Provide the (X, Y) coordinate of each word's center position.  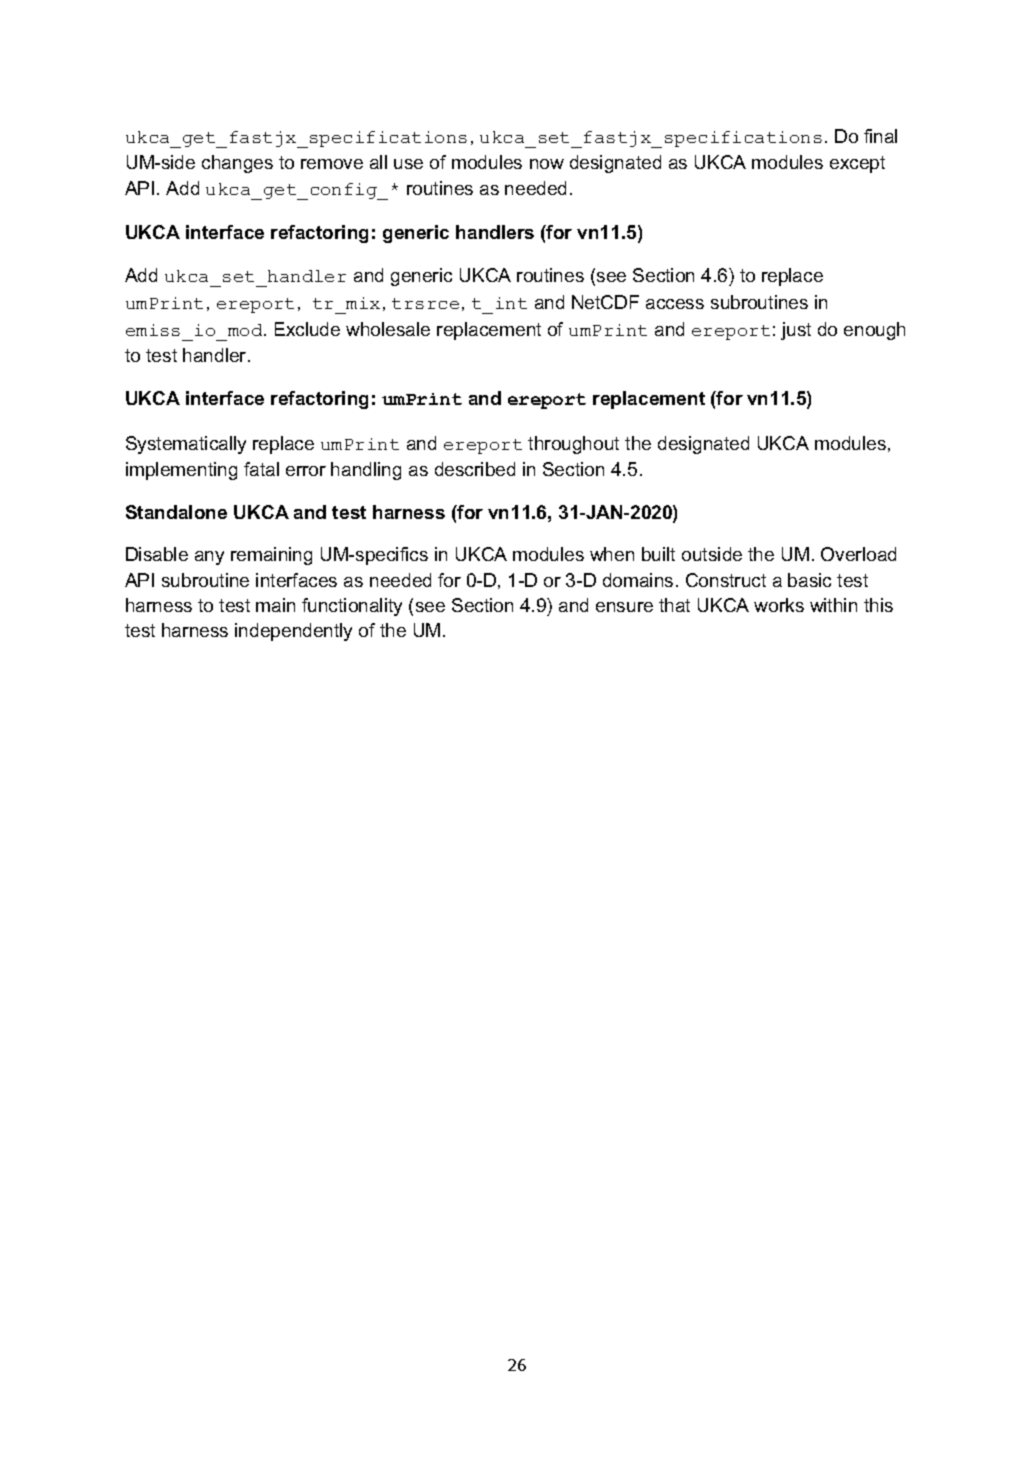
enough (874, 331)
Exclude (307, 329)
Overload (858, 554)
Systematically (186, 445)
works (779, 605)
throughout (573, 445)
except (857, 164)
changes (237, 164)
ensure (624, 607)
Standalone (176, 512)
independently (293, 632)
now (547, 164)
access (675, 304)
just (796, 331)
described (475, 469)
